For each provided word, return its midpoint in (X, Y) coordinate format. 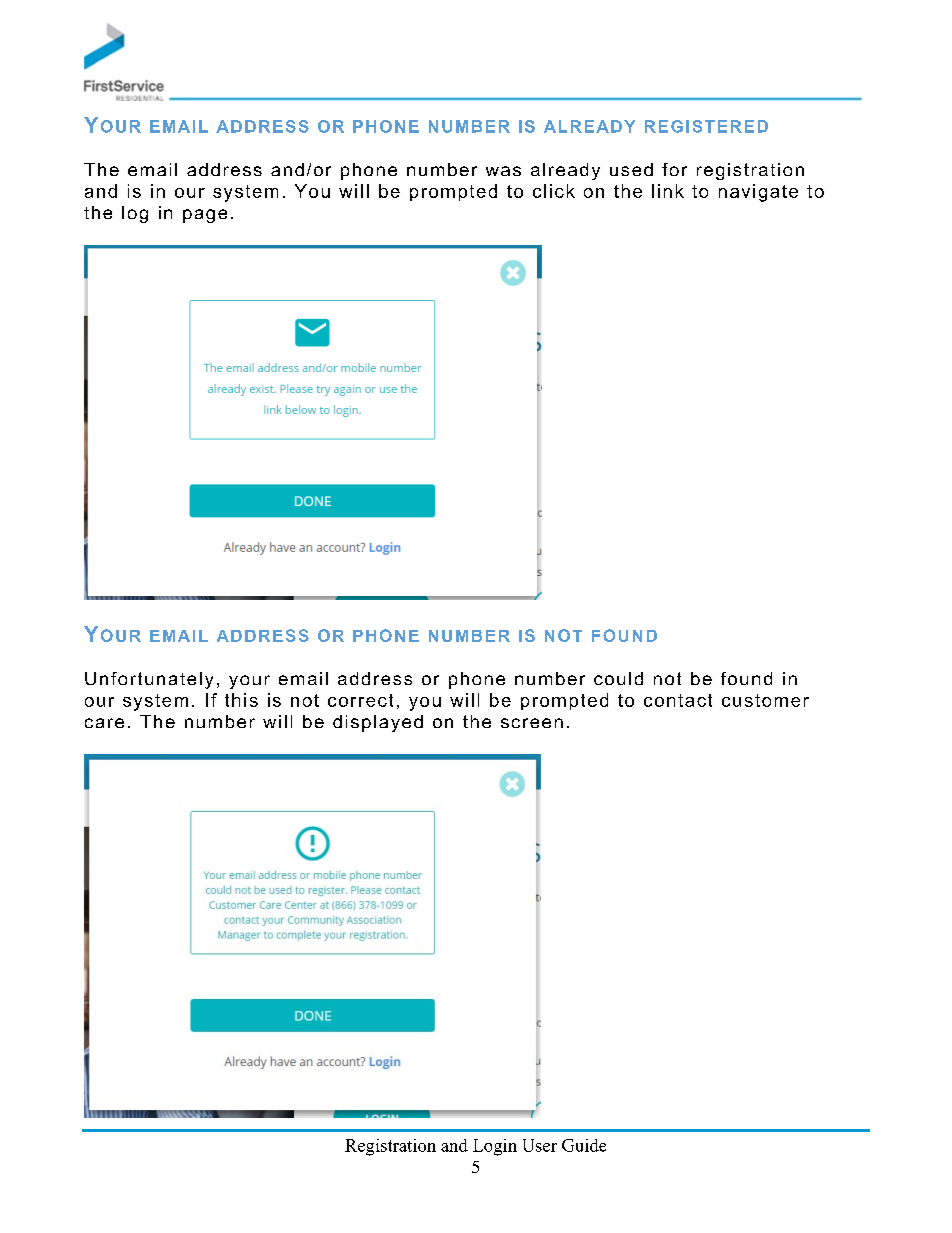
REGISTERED (706, 126)
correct (360, 700)
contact (678, 700)
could (618, 678)
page (205, 216)
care (104, 723)
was (503, 171)
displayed (378, 723)
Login (495, 1147)
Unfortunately (149, 680)
